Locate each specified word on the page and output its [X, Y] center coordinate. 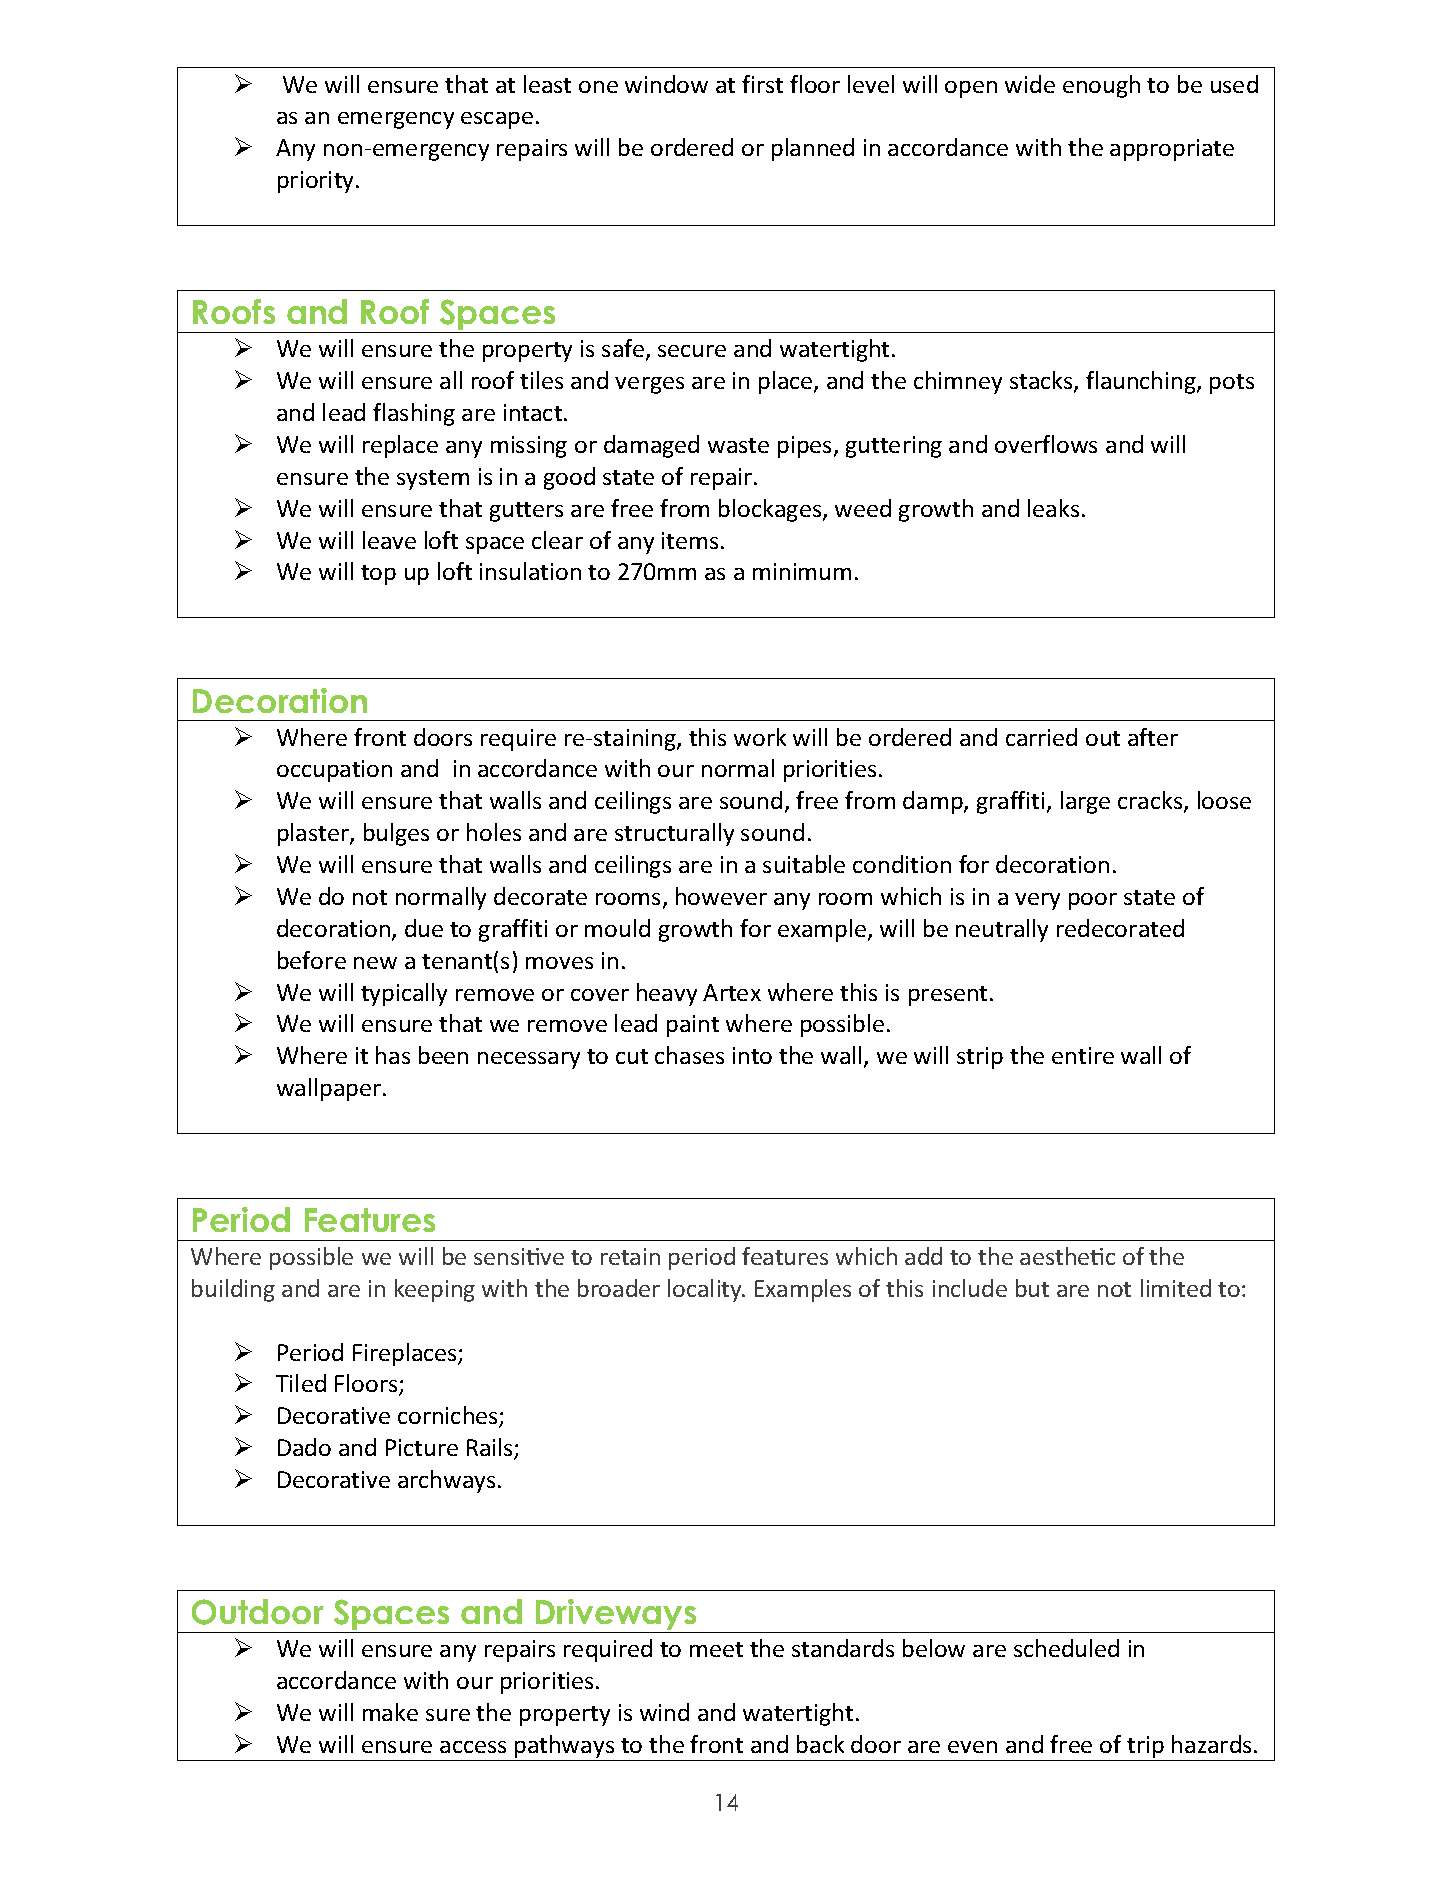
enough [1101, 86]
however [721, 896]
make [390, 1712]
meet [716, 1649]
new [375, 963]
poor [1093, 901]
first [762, 84]
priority [317, 182]
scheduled [1066, 1648]
